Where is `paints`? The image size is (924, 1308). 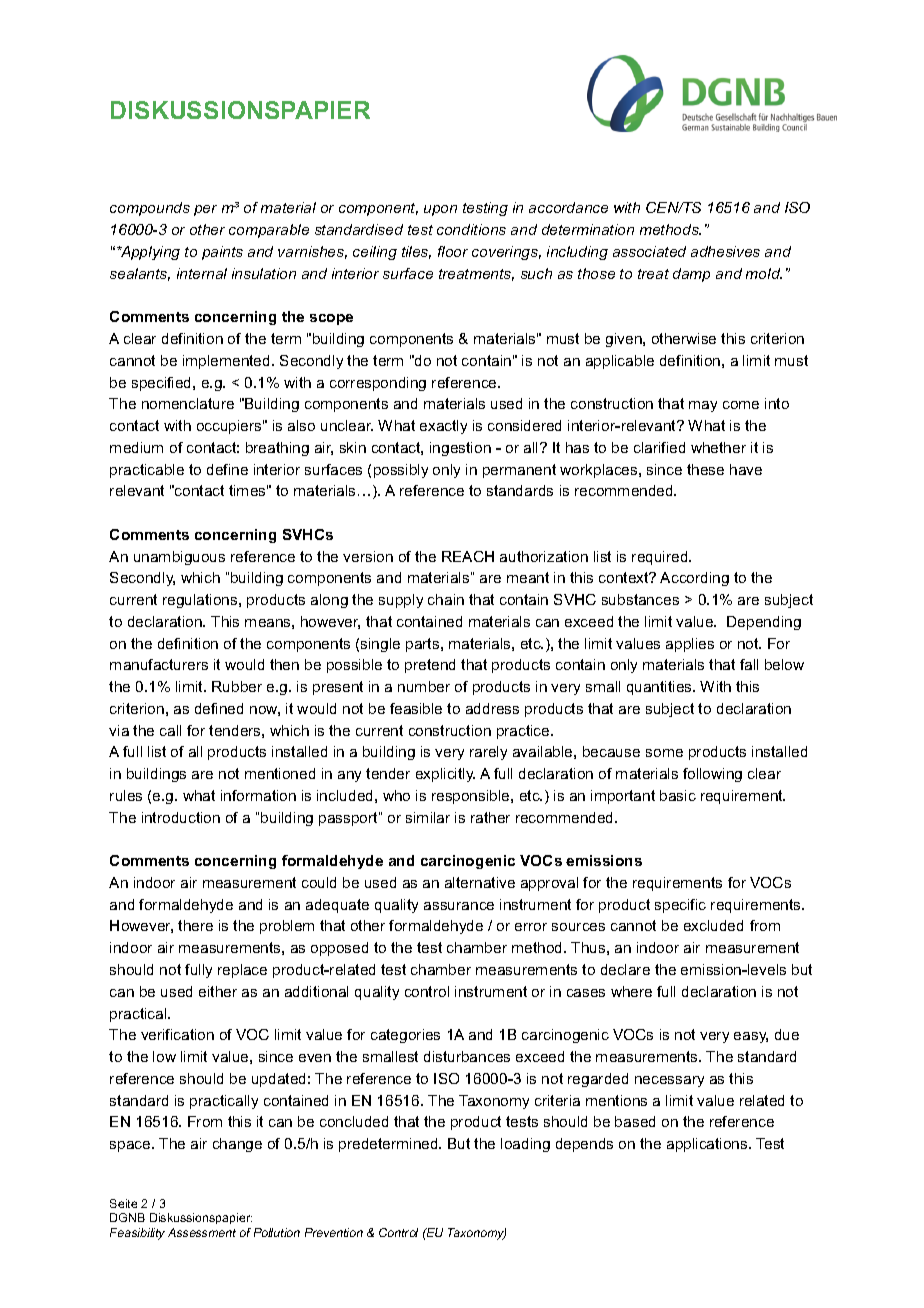
paints is located at coordinates (222, 253).
